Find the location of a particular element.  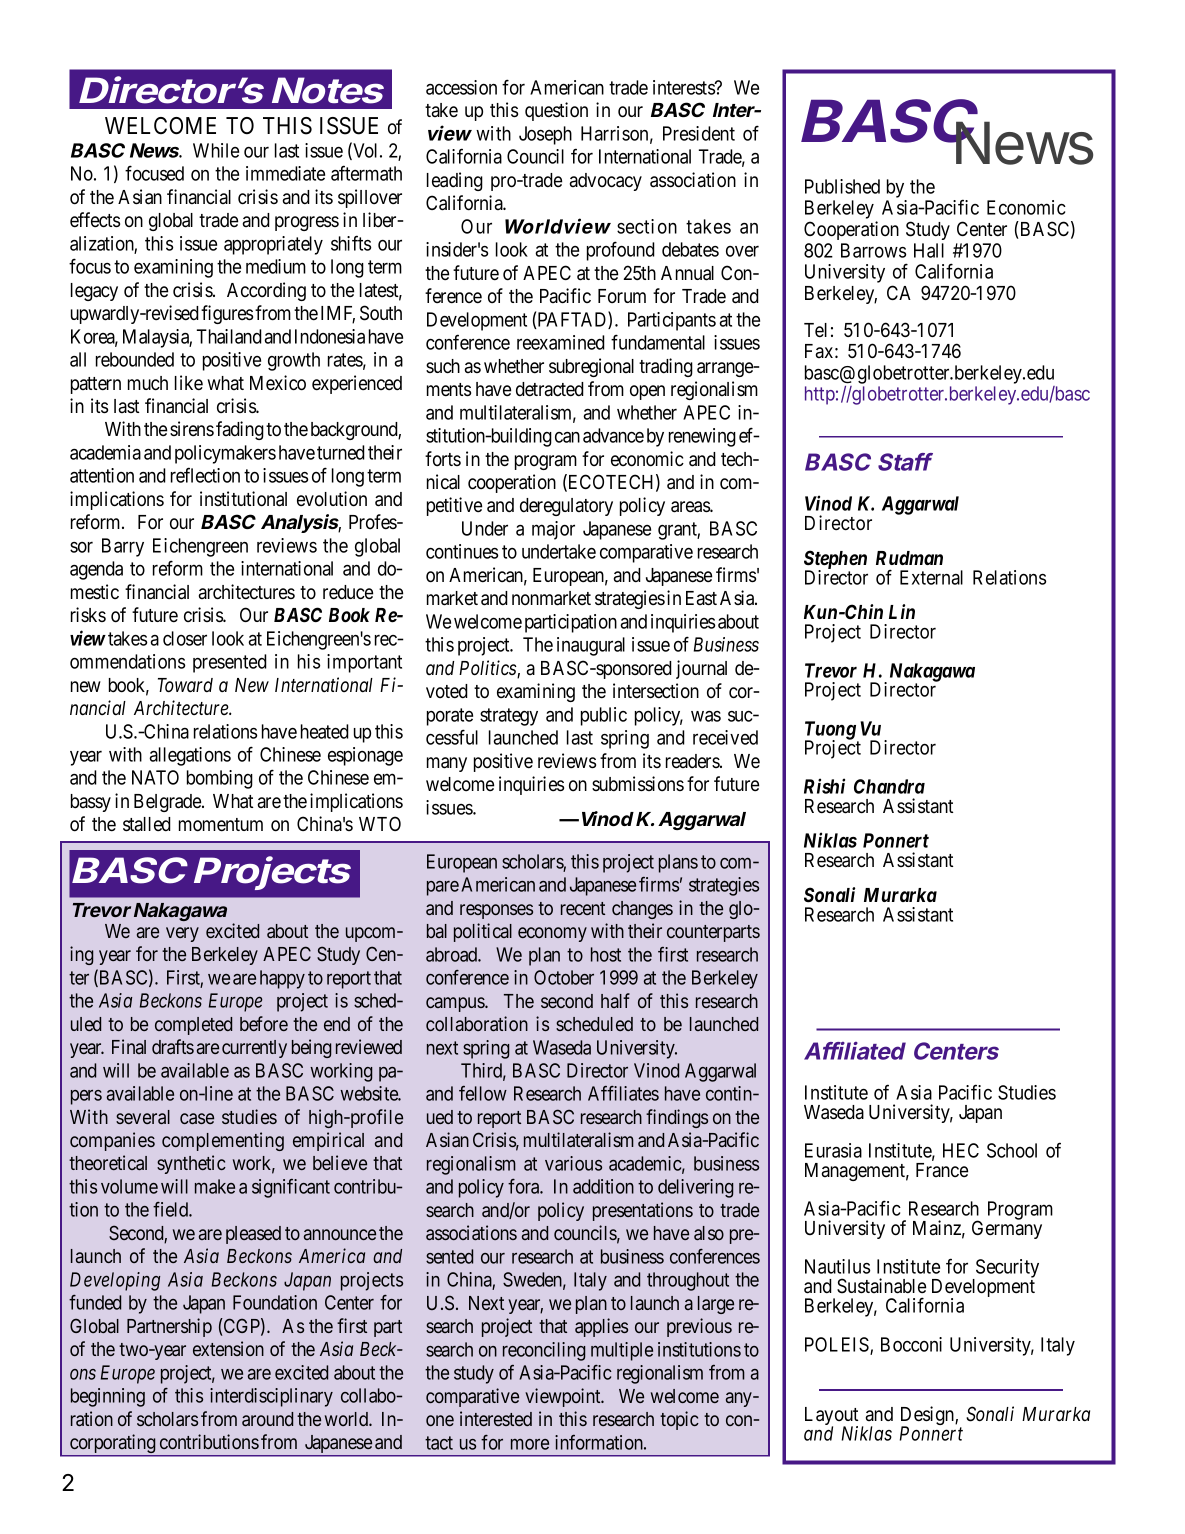

External is located at coordinates (931, 577).
